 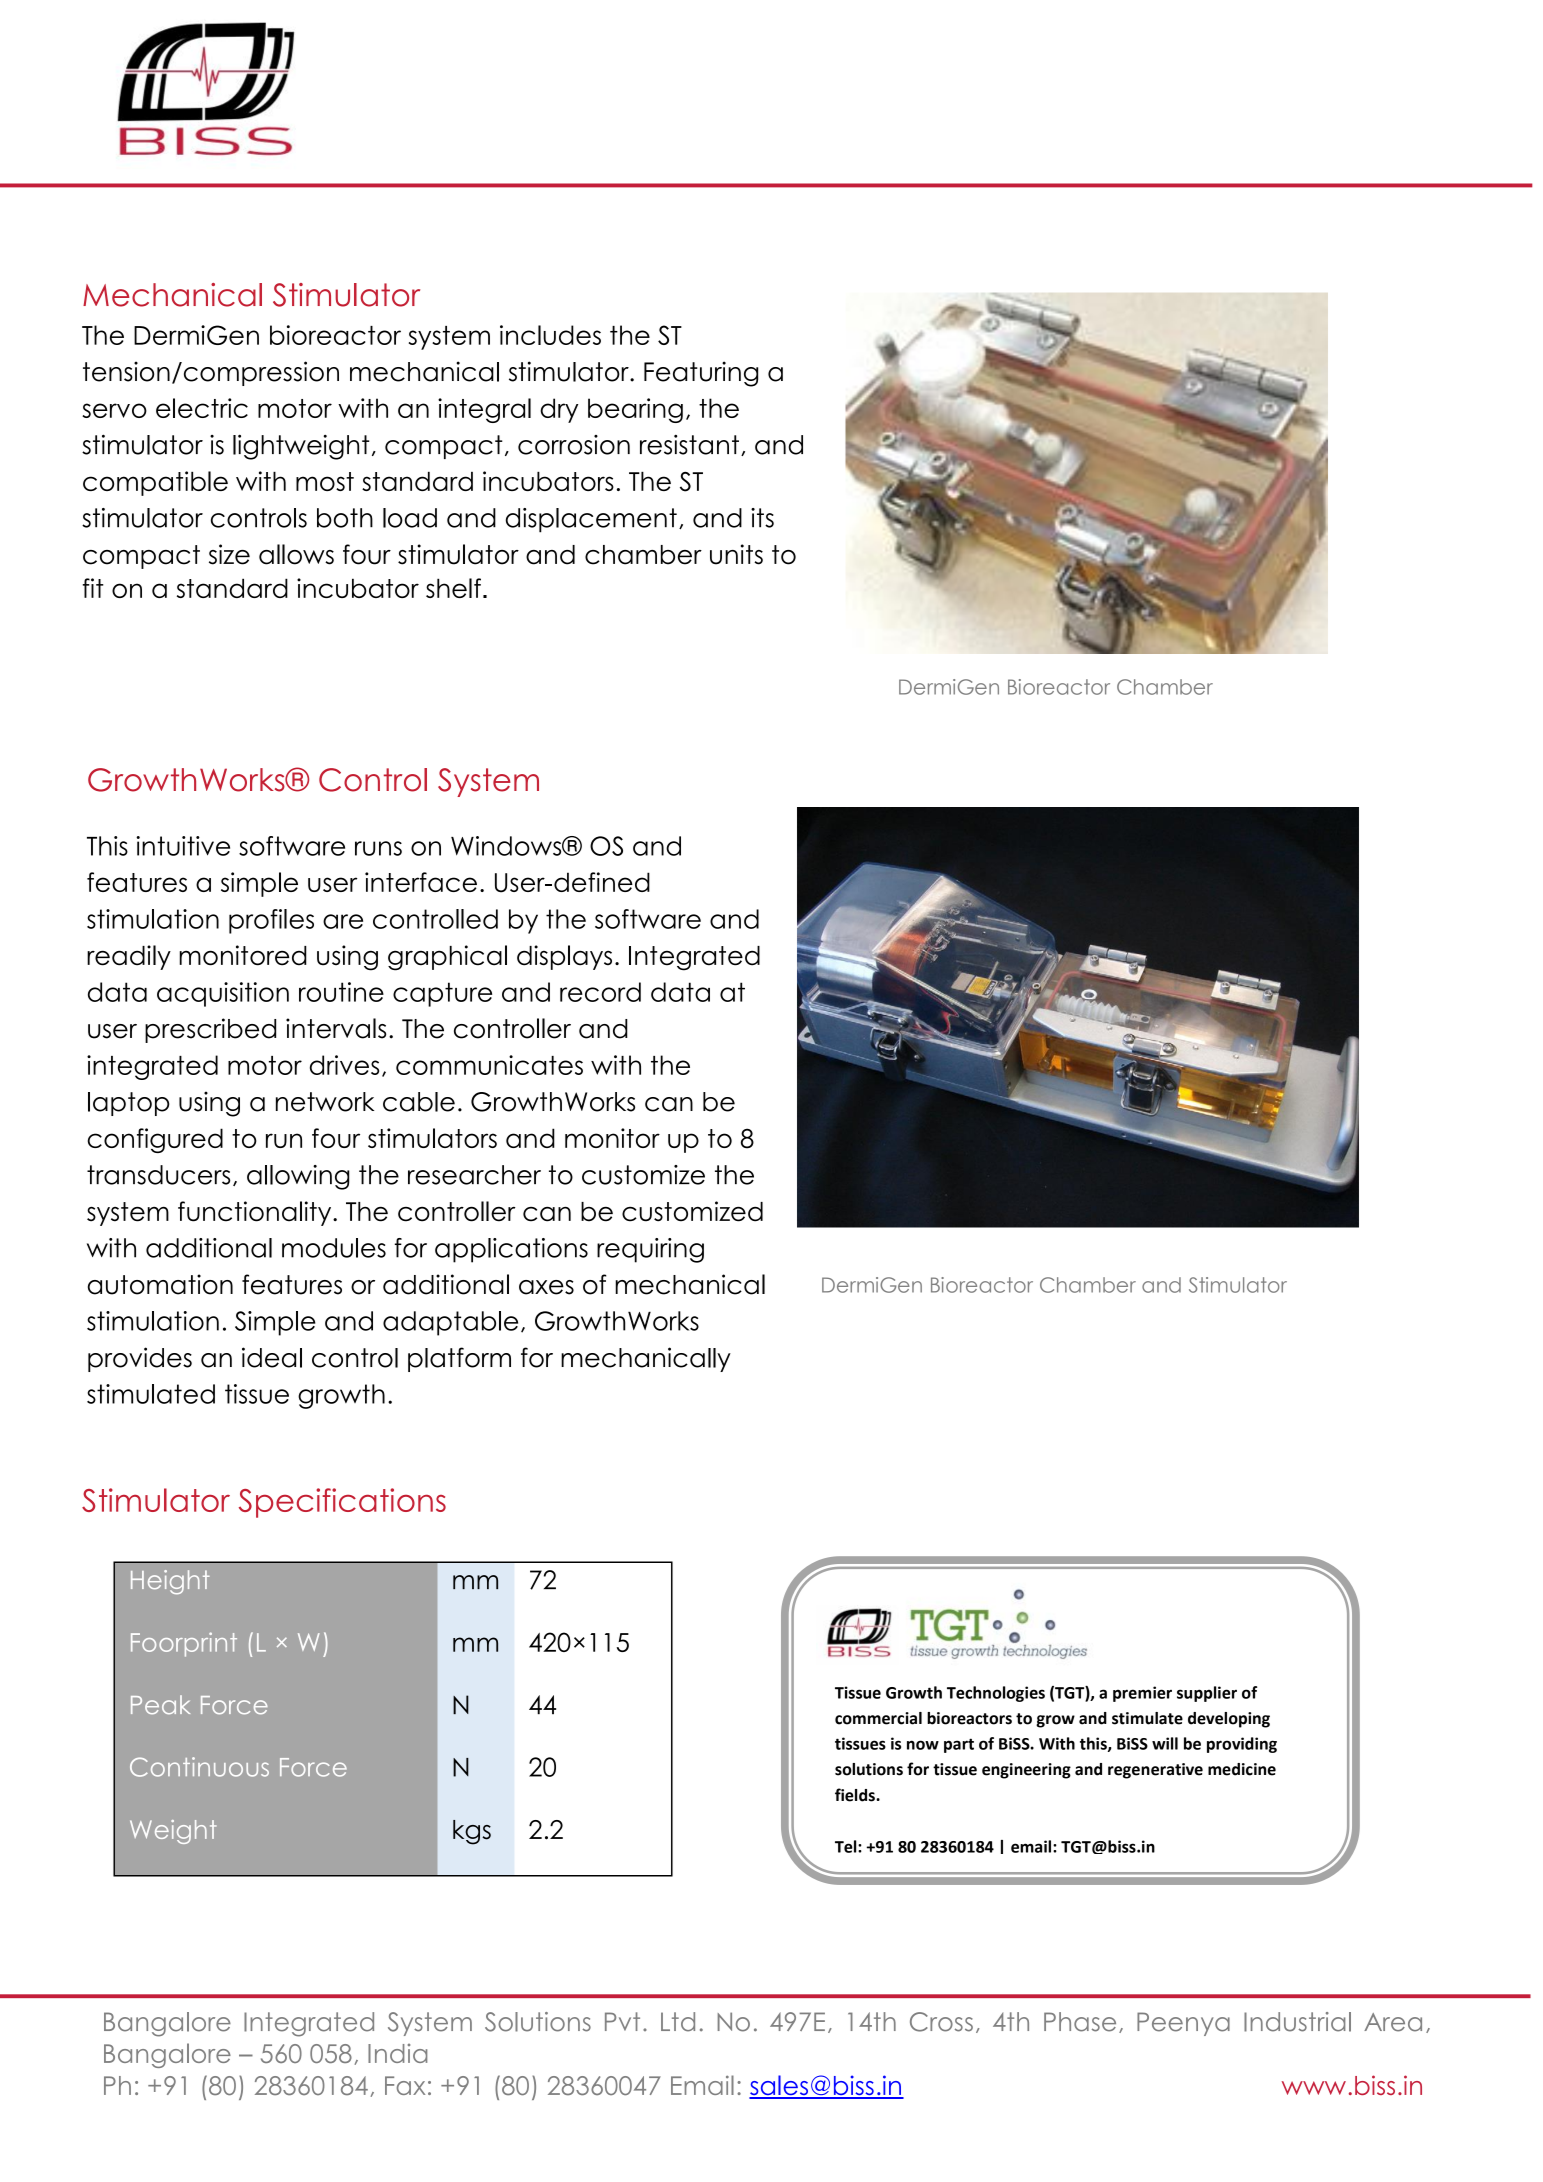 What do you see at coordinates (878, 1718) in the image?
I see `commercial` at bounding box center [878, 1718].
